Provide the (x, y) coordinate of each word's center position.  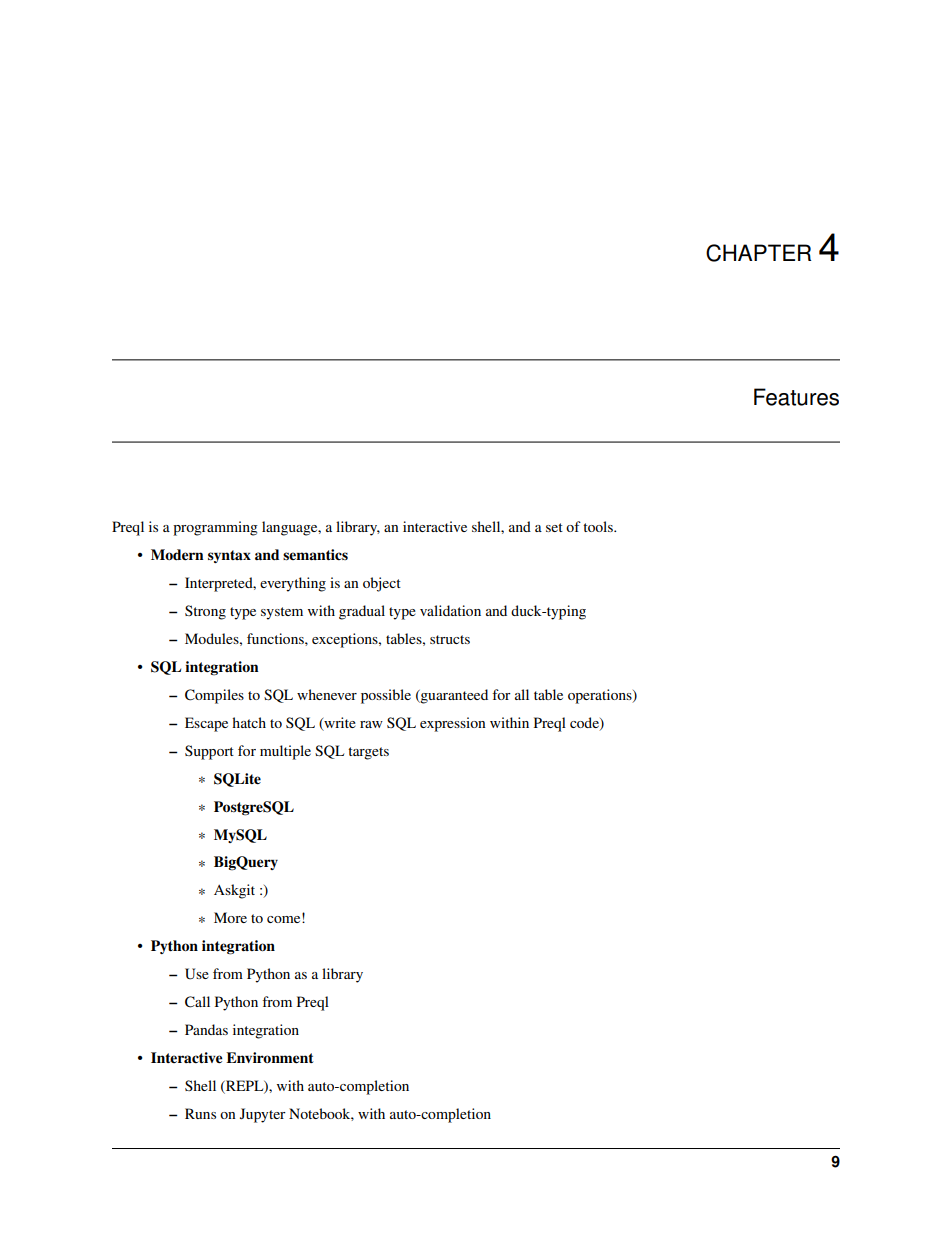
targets (368, 753)
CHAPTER (758, 253)
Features (796, 397)
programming (215, 528)
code (585, 723)
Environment (270, 1058)
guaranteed (453, 696)
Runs (200, 1113)
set (554, 527)
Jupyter (263, 1115)
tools (599, 526)
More (230, 917)
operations (601, 696)
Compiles (214, 696)
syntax (229, 556)
